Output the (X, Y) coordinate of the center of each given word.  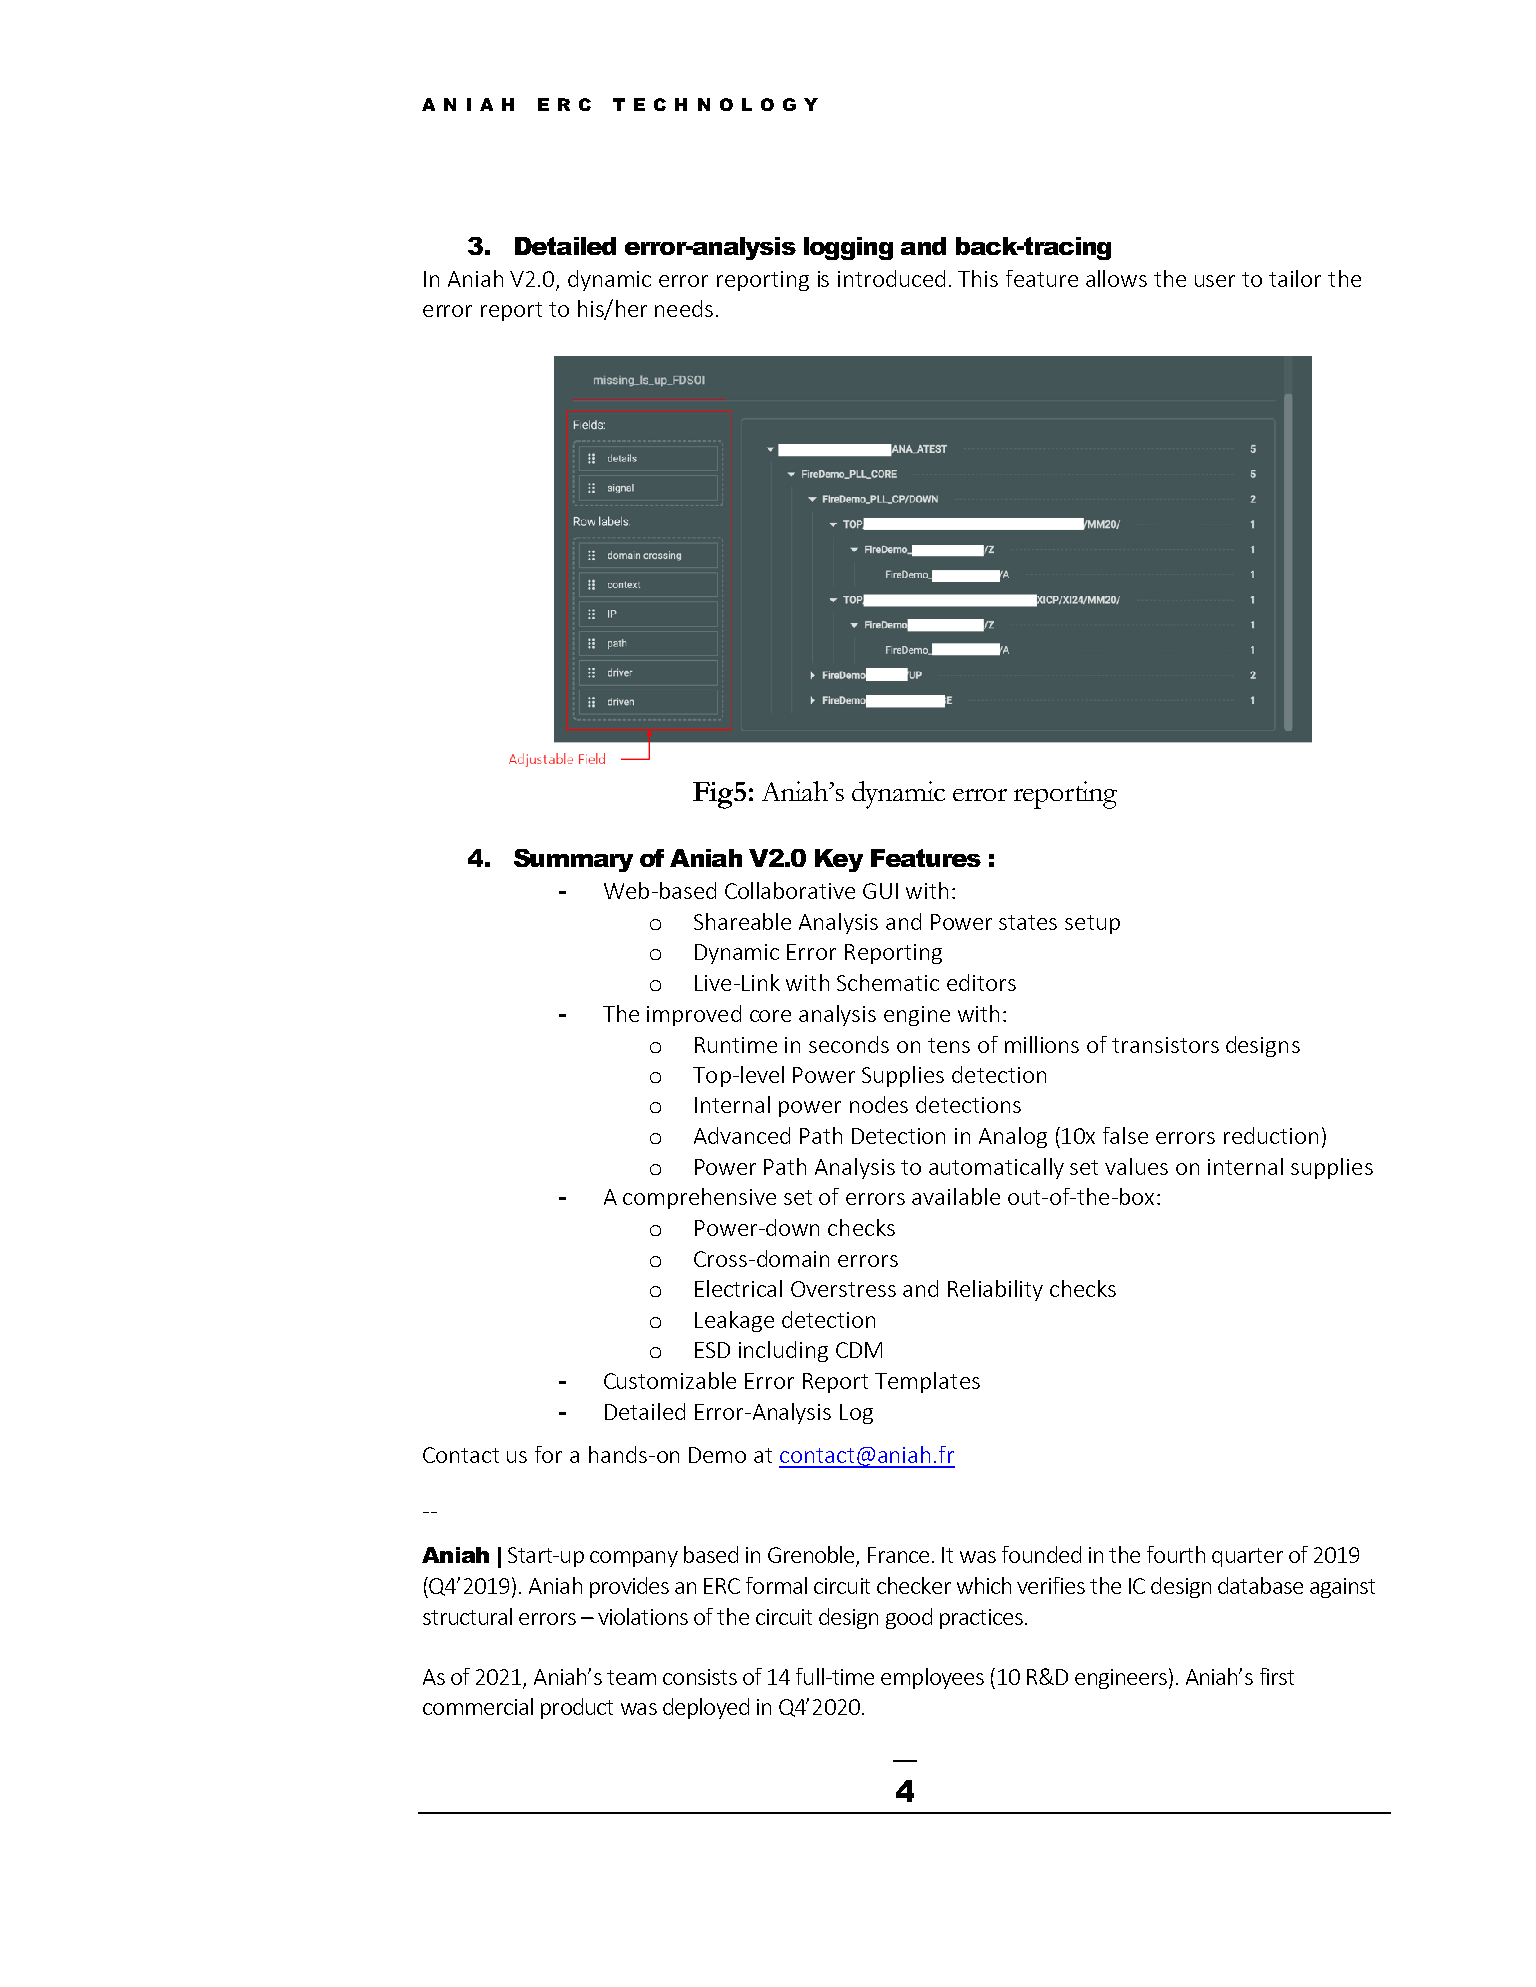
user (1215, 281)
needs (684, 308)
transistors (1165, 1045)
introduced (891, 278)
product (577, 1708)
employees (932, 1678)
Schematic (888, 982)
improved (694, 1015)
